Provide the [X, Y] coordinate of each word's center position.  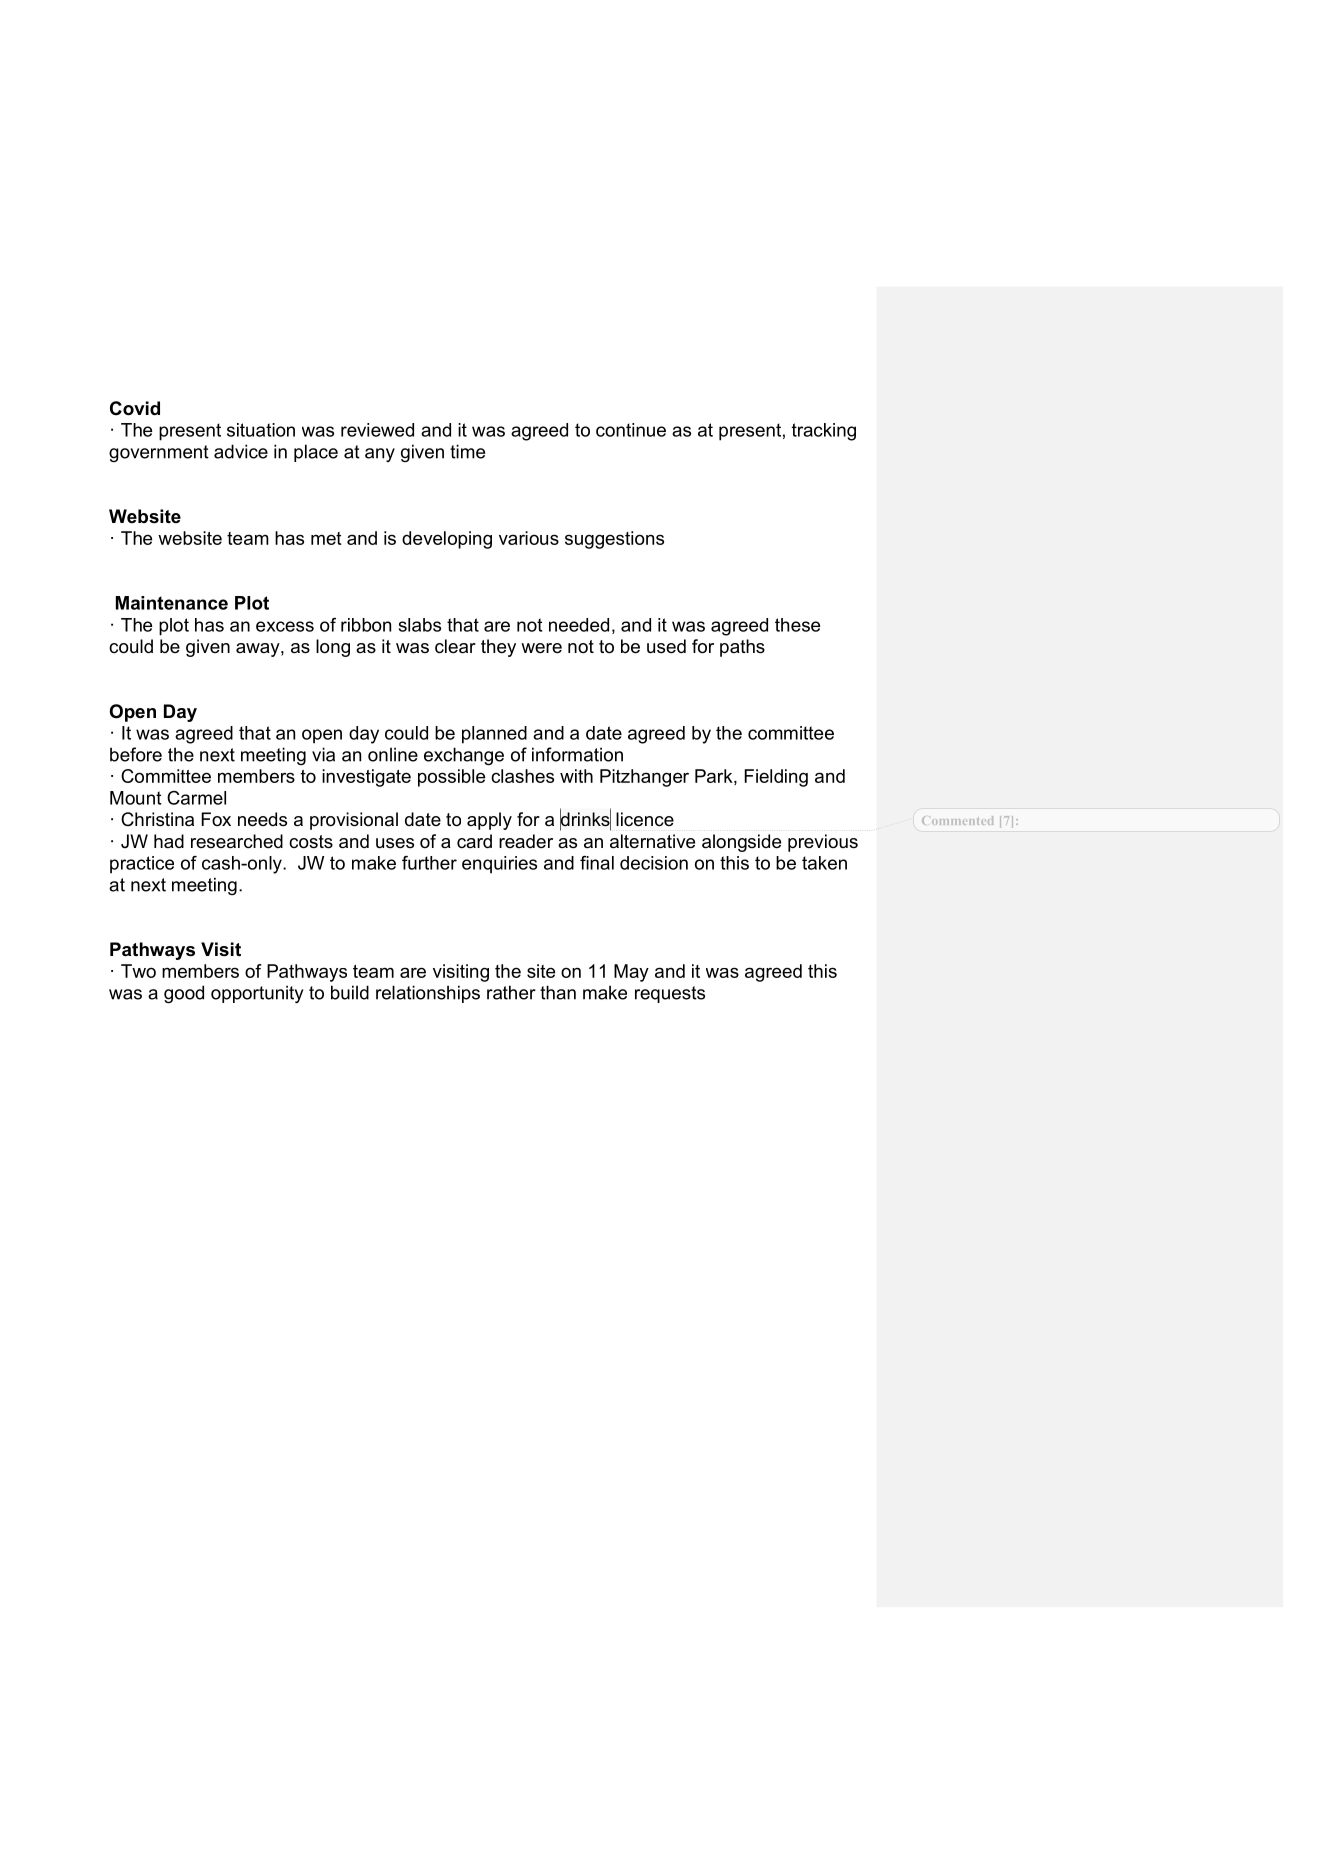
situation [261, 430]
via [323, 754]
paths [742, 648]
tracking [824, 432]
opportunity [257, 994]
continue [631, 430]
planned [494, 735]
